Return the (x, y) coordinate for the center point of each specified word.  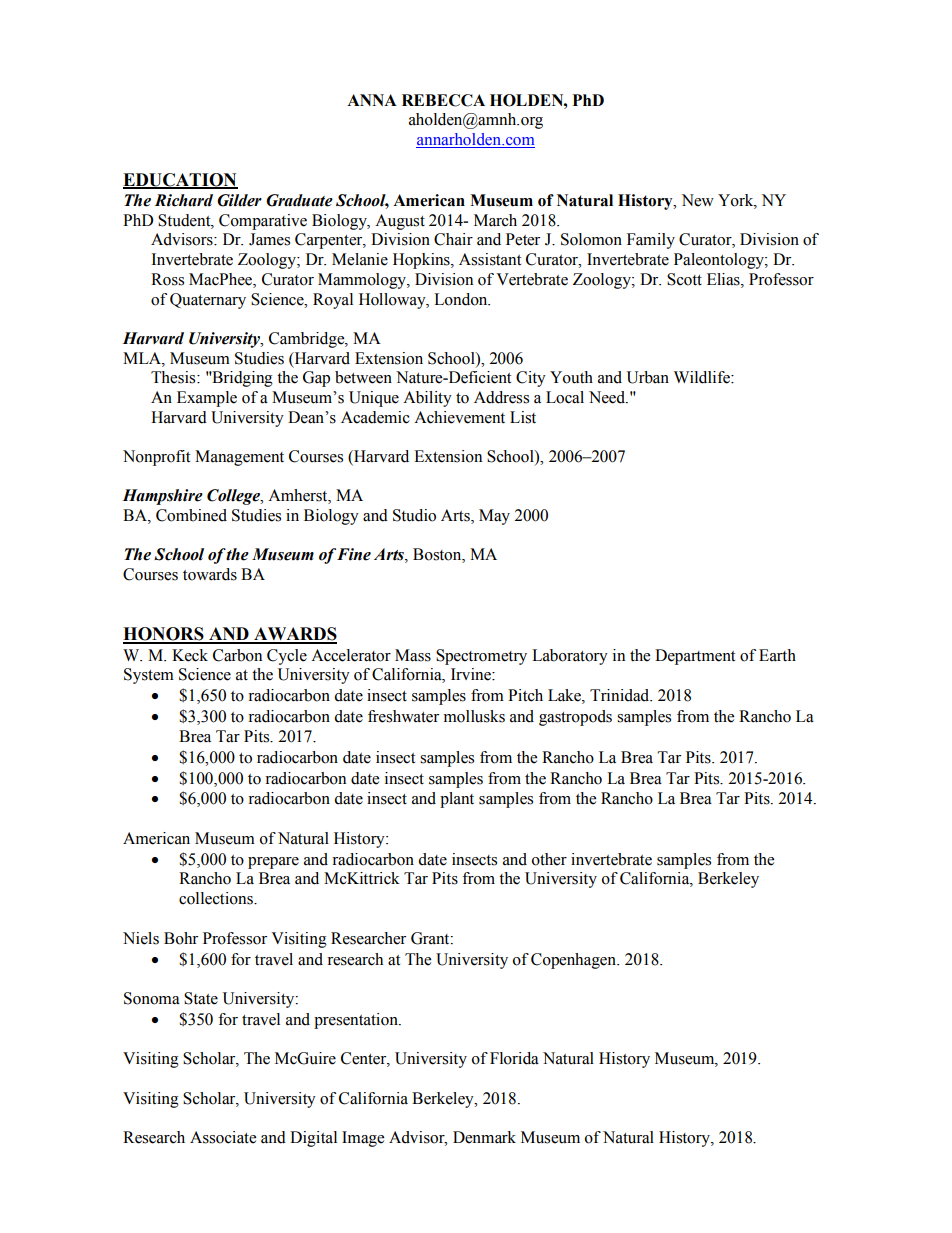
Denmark (484, 1137)
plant (457, 800)
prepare (273, 863)
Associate (223, 1137)
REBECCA (443, 100)
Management (239, 458)
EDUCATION (180, 180)
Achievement (459, 417)
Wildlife (703, 377)
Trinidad (621, 695)
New (698, 200)
